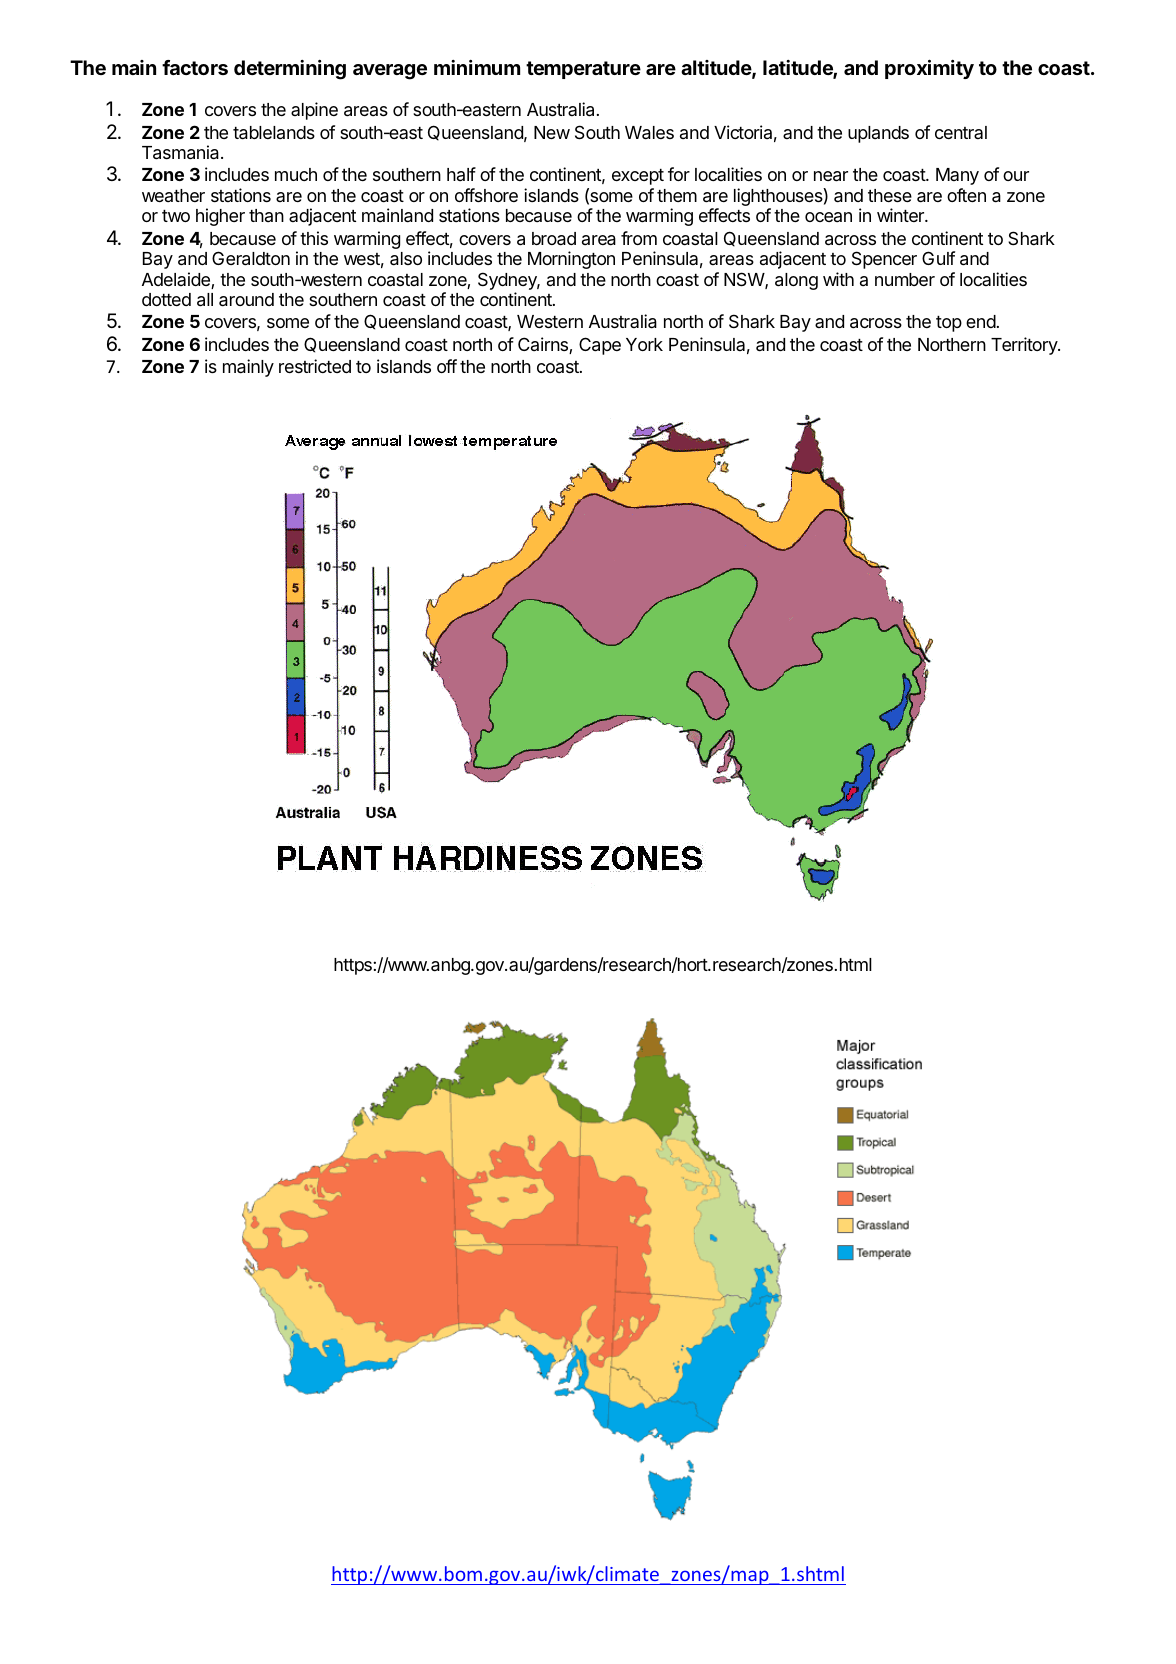 The image size is (1176, 1664). I want to click on determining, so click(290, 70).
